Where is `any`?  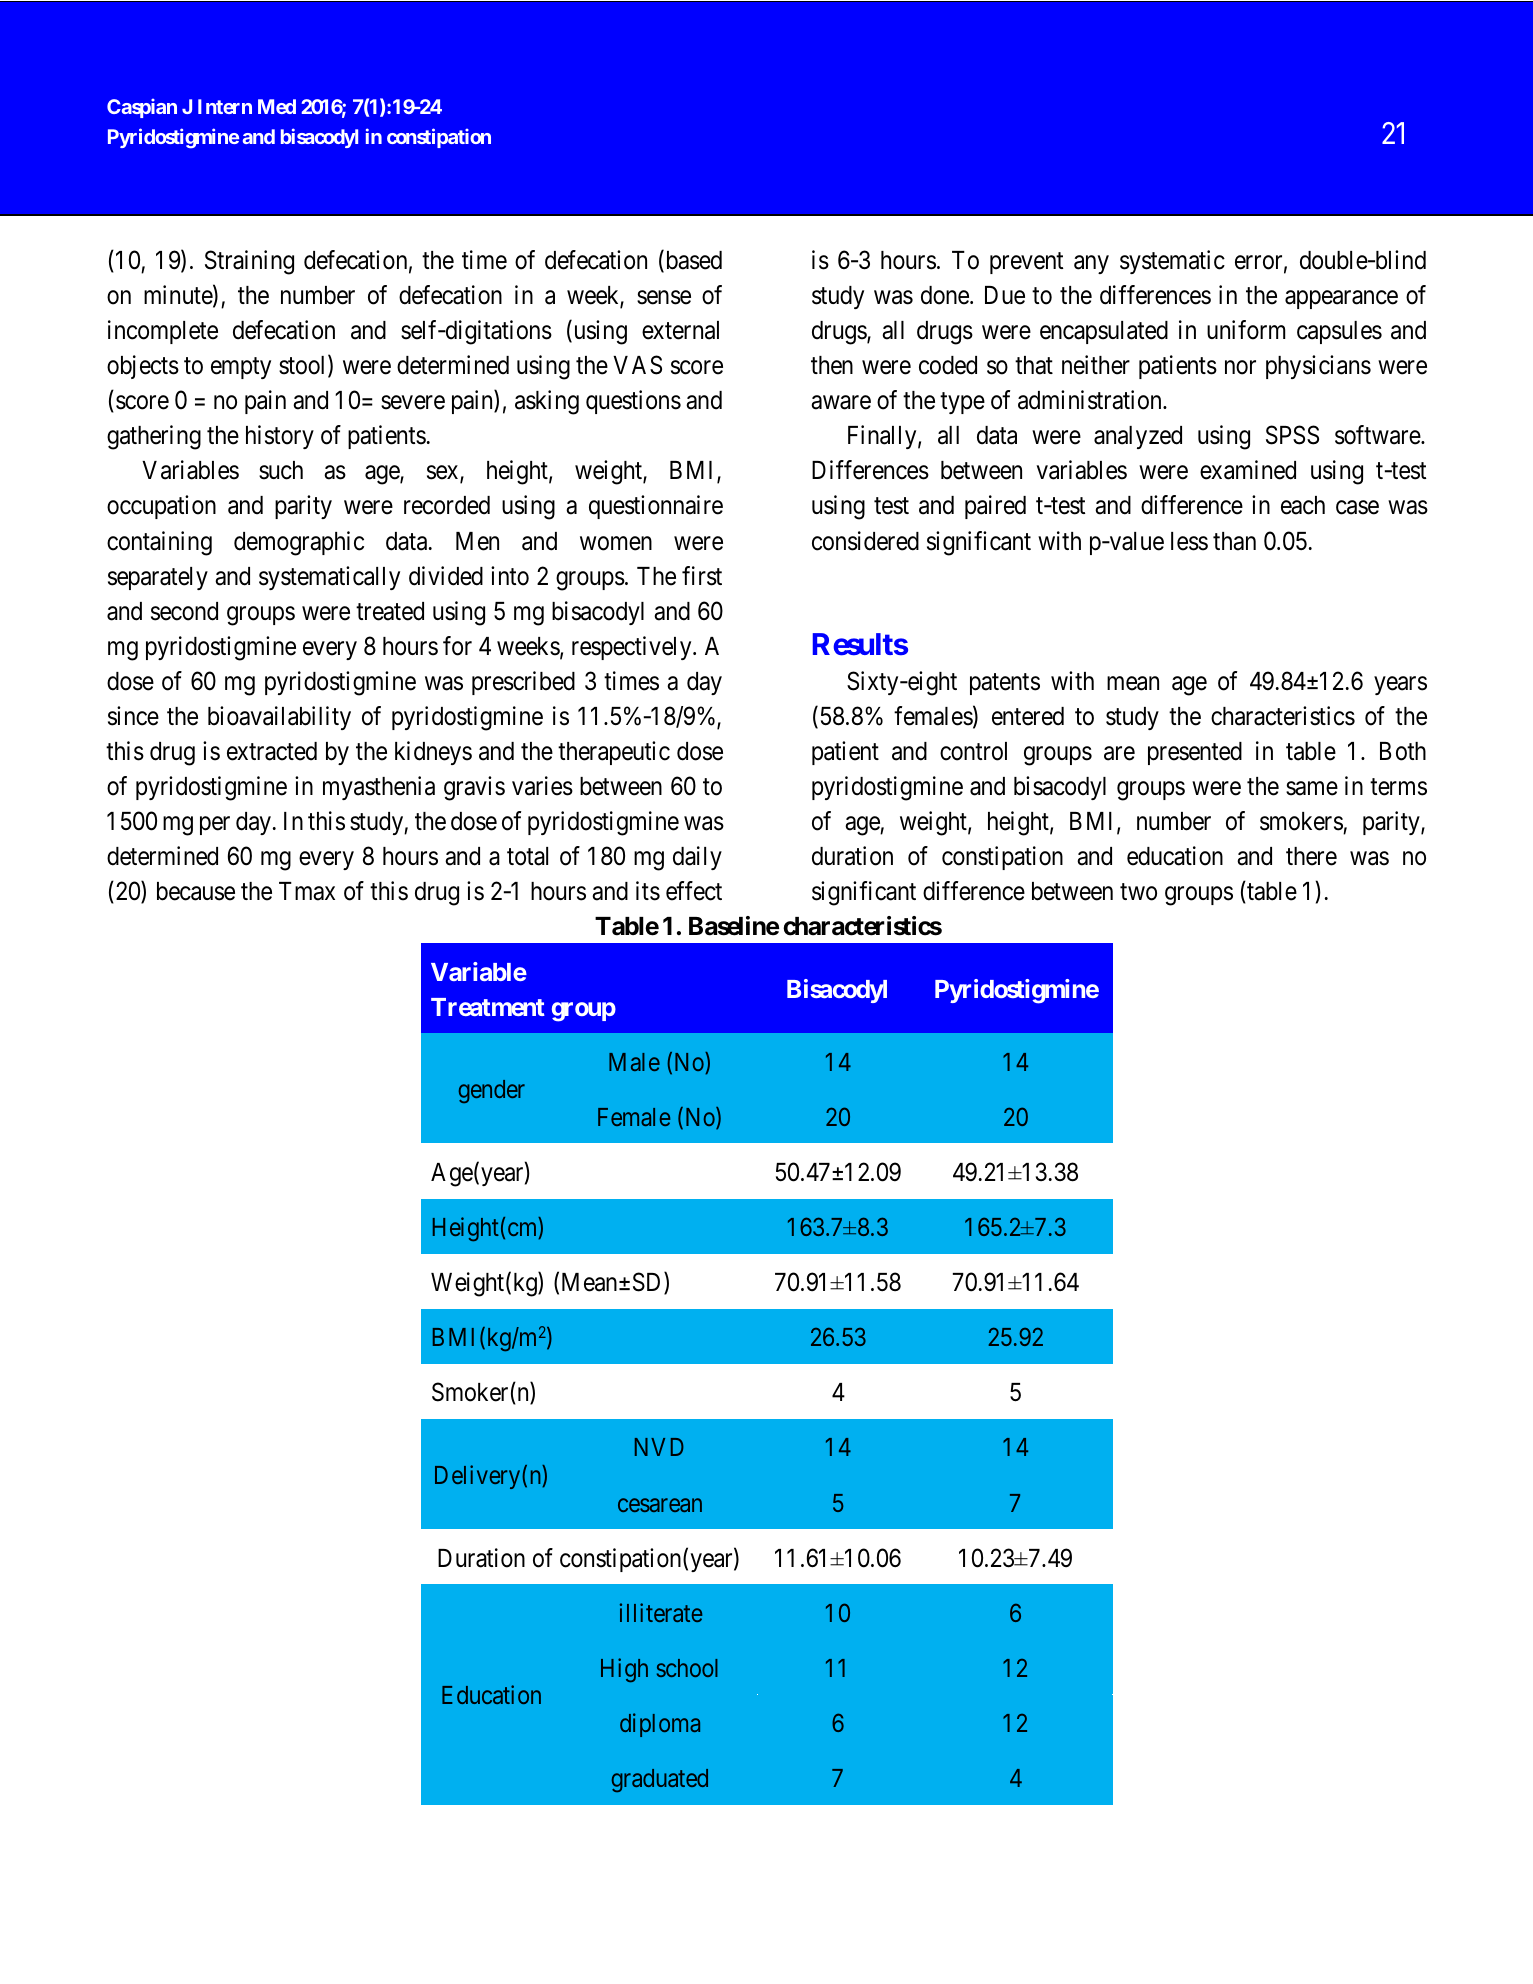
any is located at coordinates (1091, 264).
